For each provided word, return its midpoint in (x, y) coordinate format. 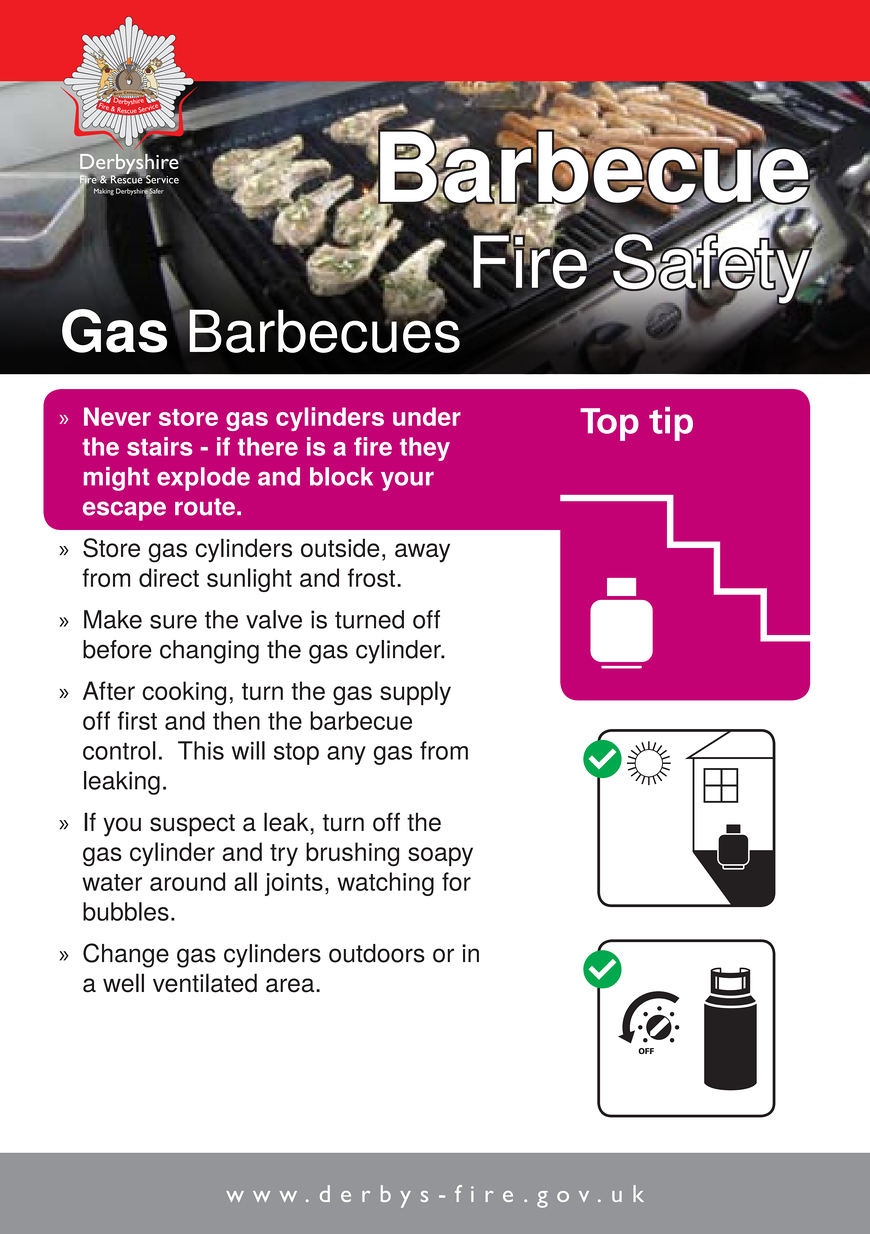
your (407, 481)
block (341, 476)
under (427, 416)
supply (415, 693)
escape (124, 511)
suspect (192, 825)
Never (117, 416)
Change (126, 955)
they (425, 449)
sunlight (249, 580)
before (117, 649)
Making (104, 191)
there (268, 446)
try (284, 855)
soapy (440, 857)
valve (274, 619)
